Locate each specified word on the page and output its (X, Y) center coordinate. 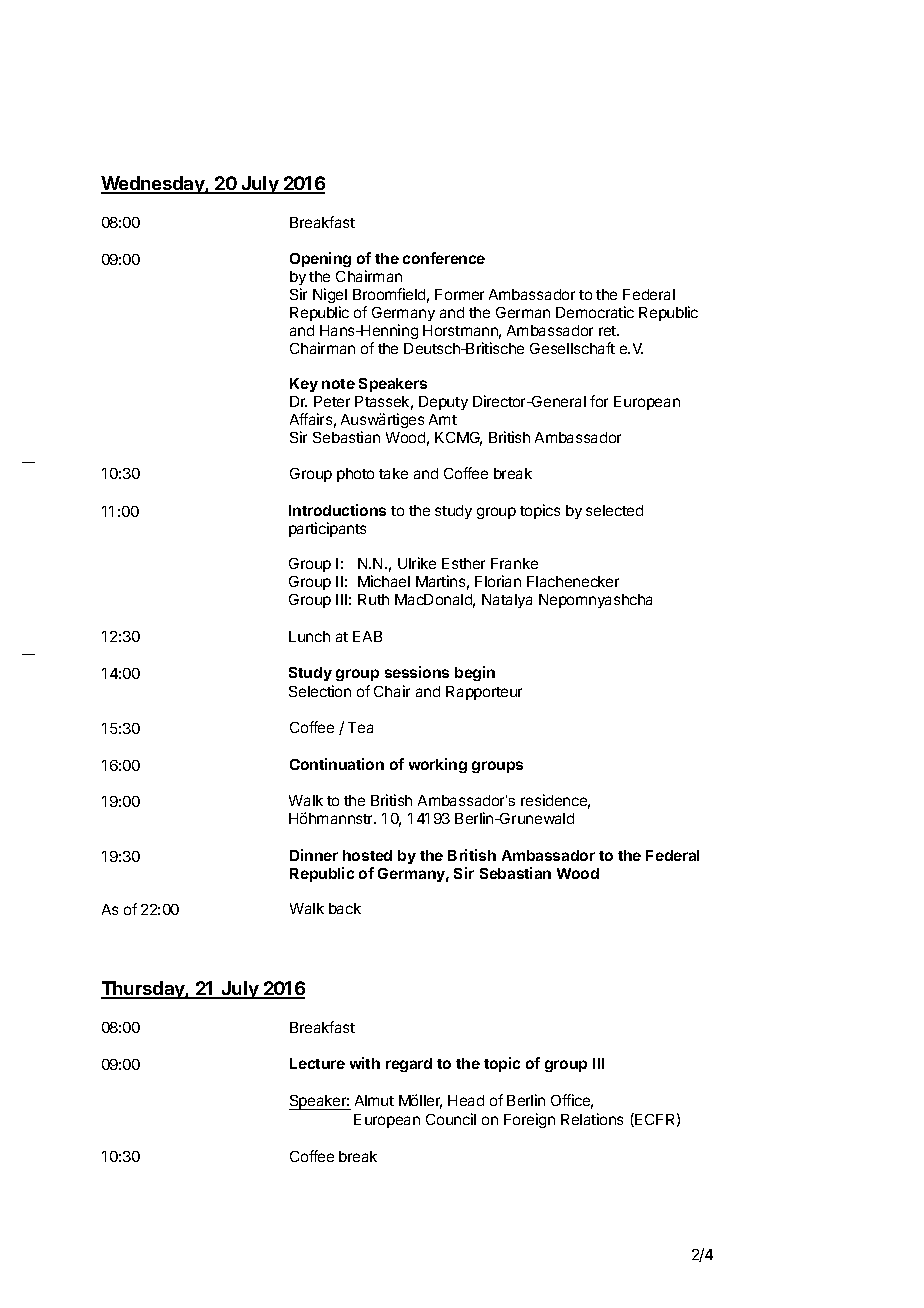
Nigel (330, 295)
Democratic (595, 312)
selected (614, 510)
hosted (367, 855)
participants (327, 529)
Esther (463, 563)
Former (459, 294)
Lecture (317, 1063)
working (438, 765)
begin (475, 673)
